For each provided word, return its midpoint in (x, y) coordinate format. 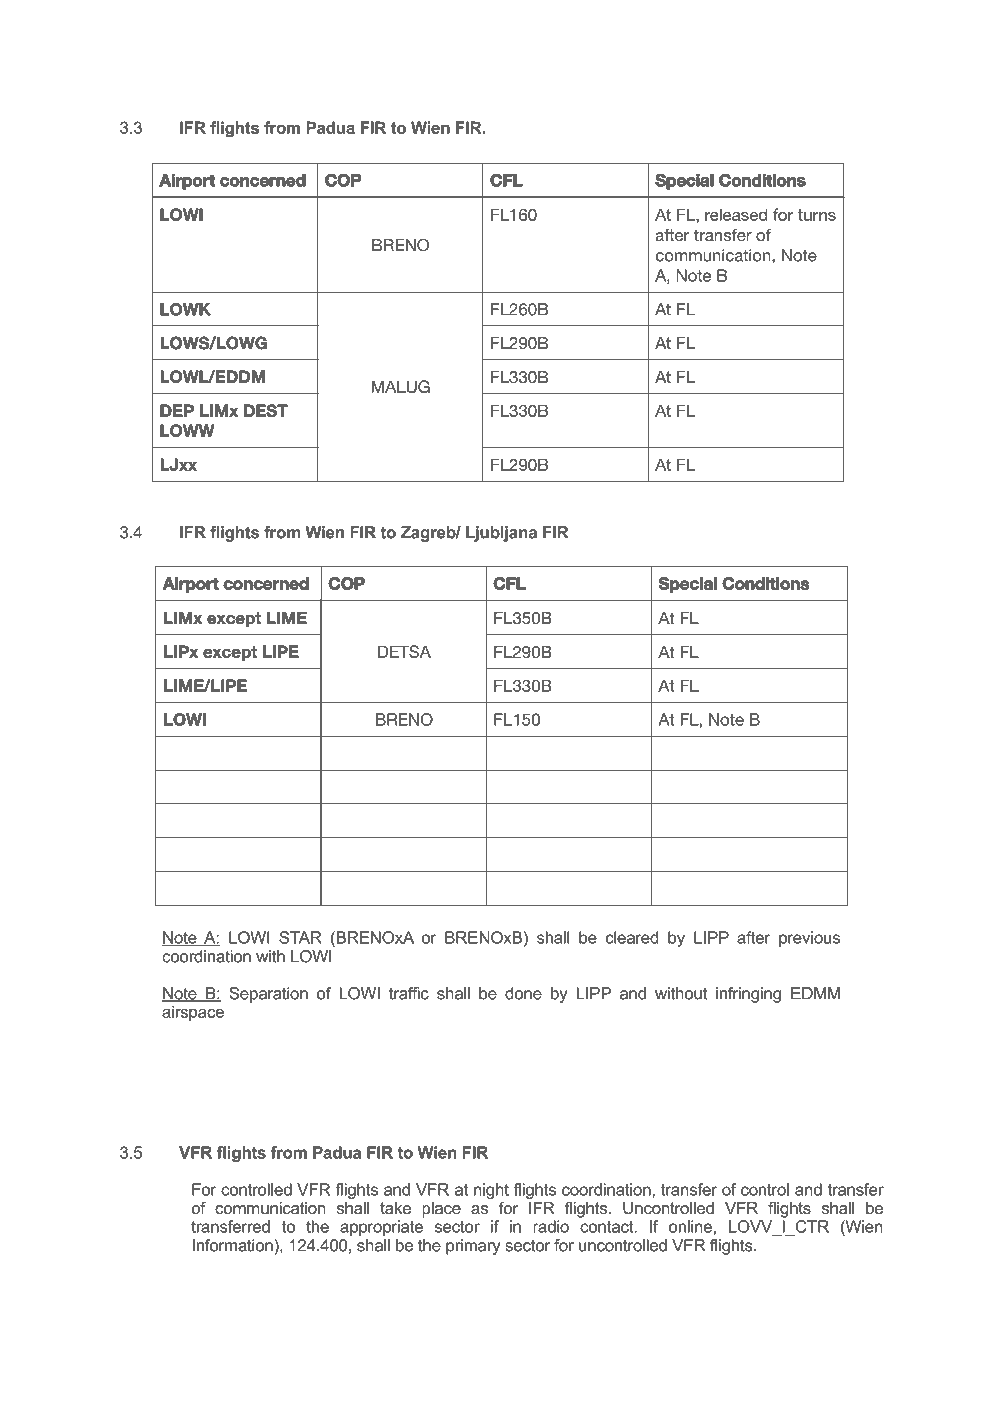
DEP (177, 410)
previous (809, 939)
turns (817, 215)
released (736, 214)
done (523, 993)
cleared (632, 937)
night (491, 1192)
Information (234, 1245)
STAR (300, 937)
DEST (266, 410)
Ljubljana (501, 534)
